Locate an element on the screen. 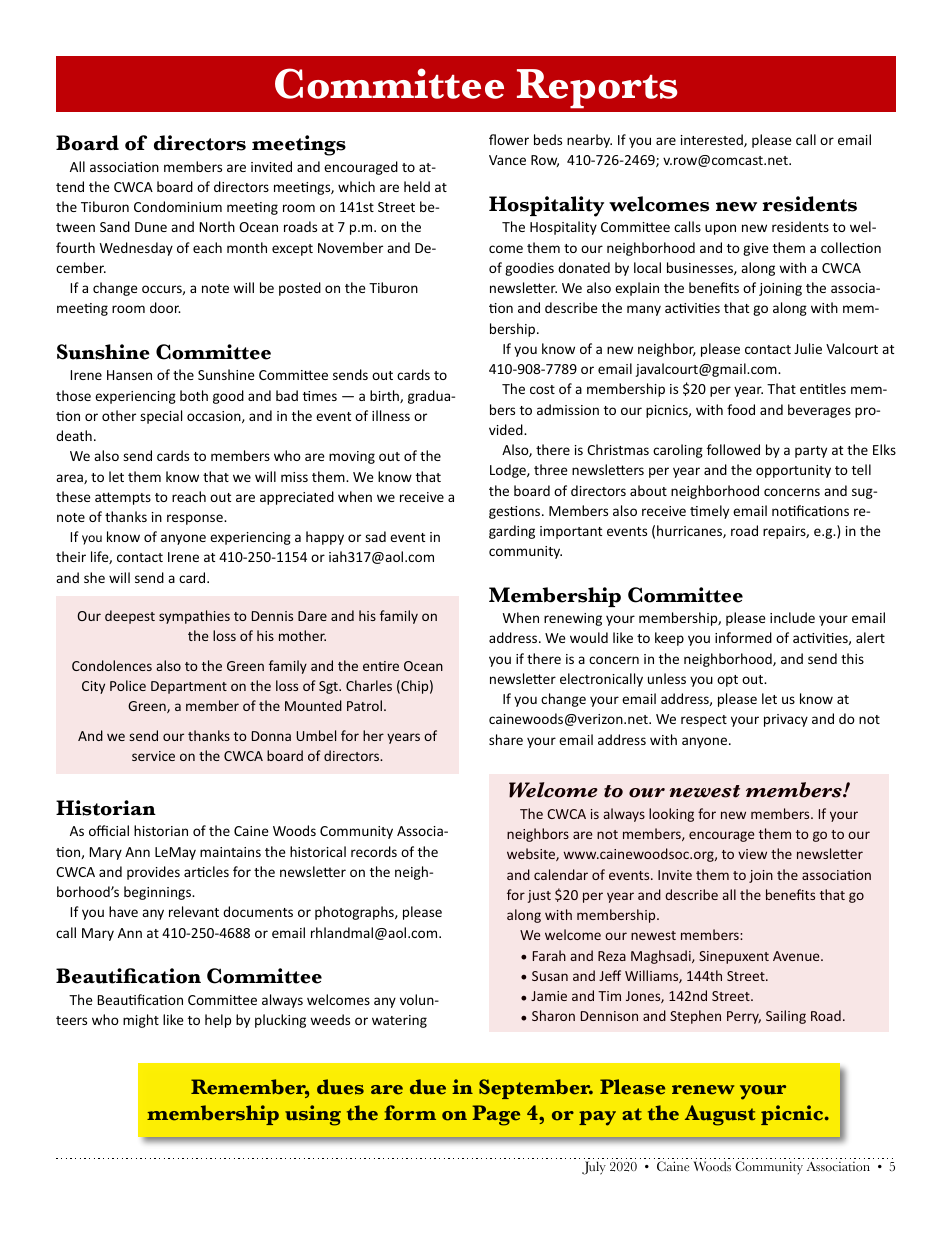 The image size is (952, 1233). view is located at coordinates (752, 854).
